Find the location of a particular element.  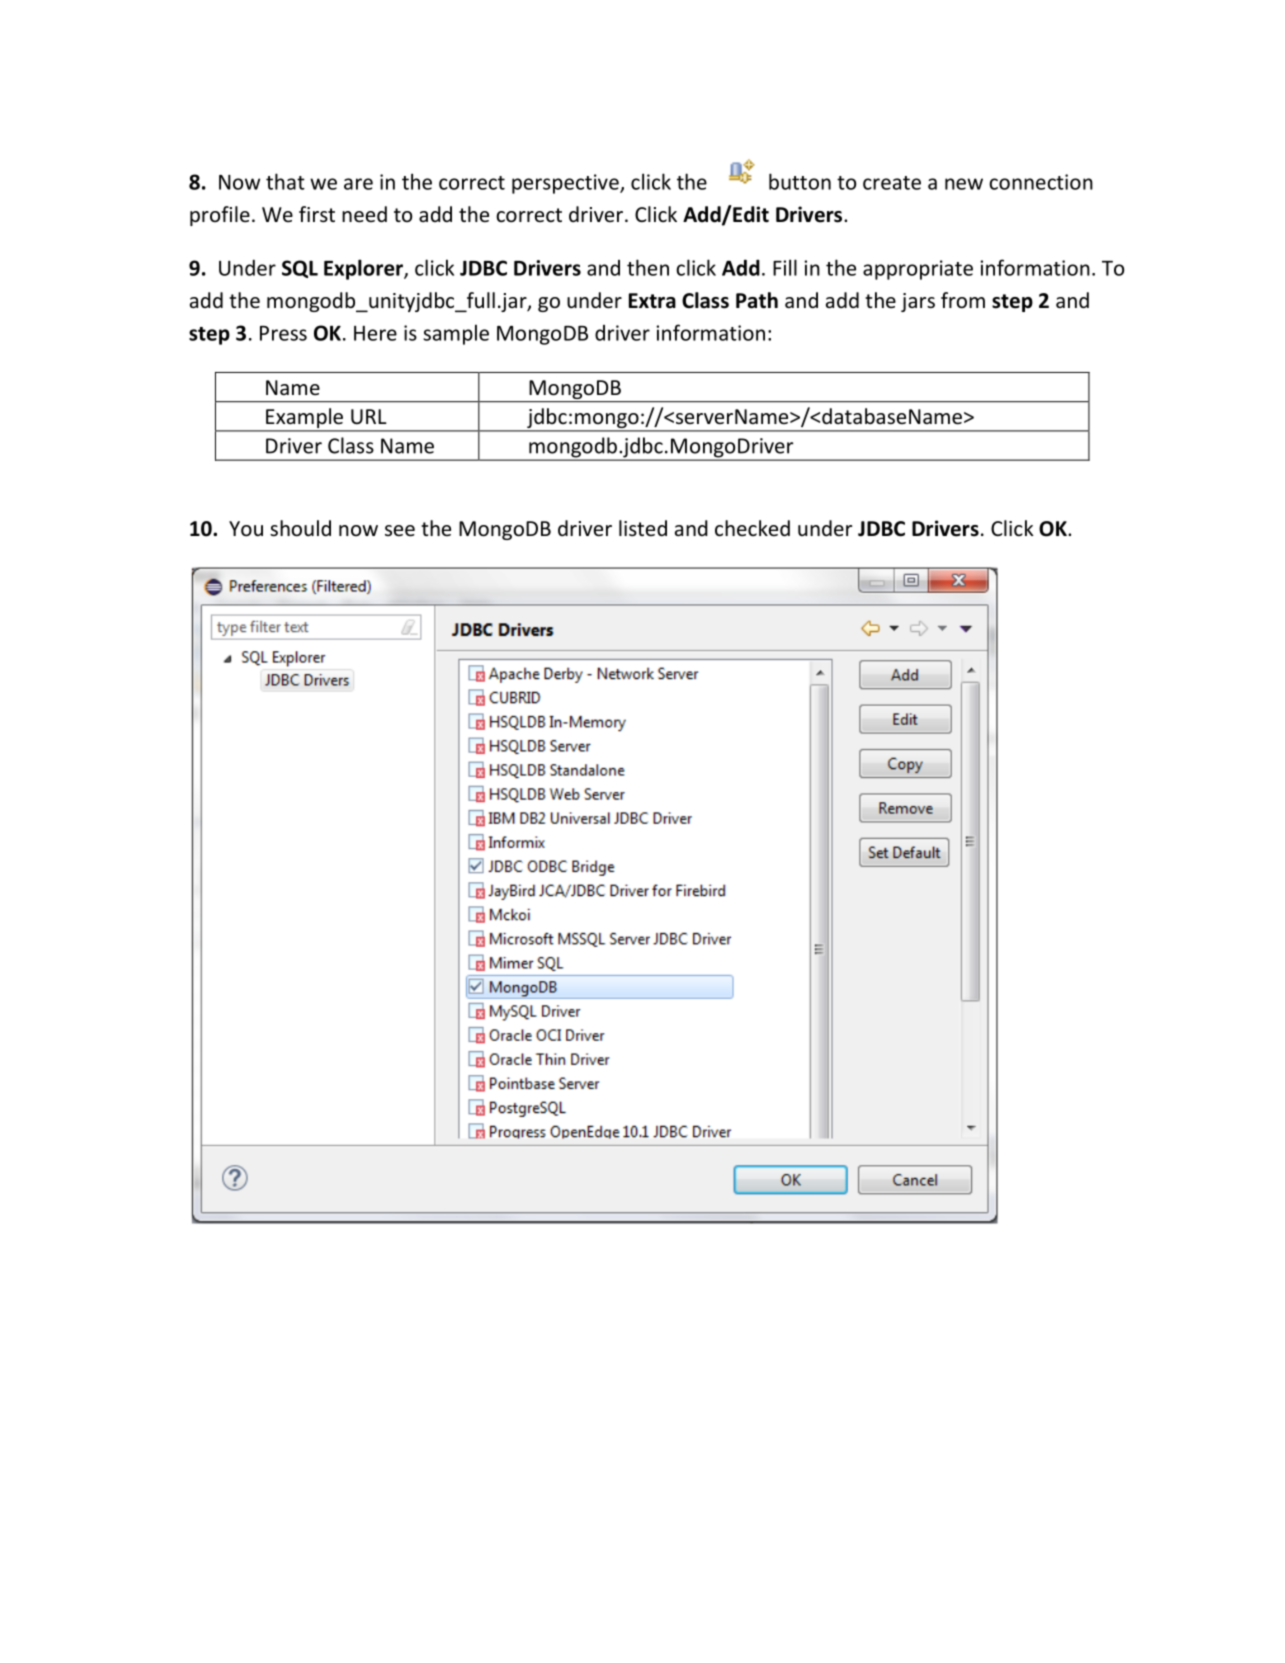

appropriate is located at coordinates (918, 270).
